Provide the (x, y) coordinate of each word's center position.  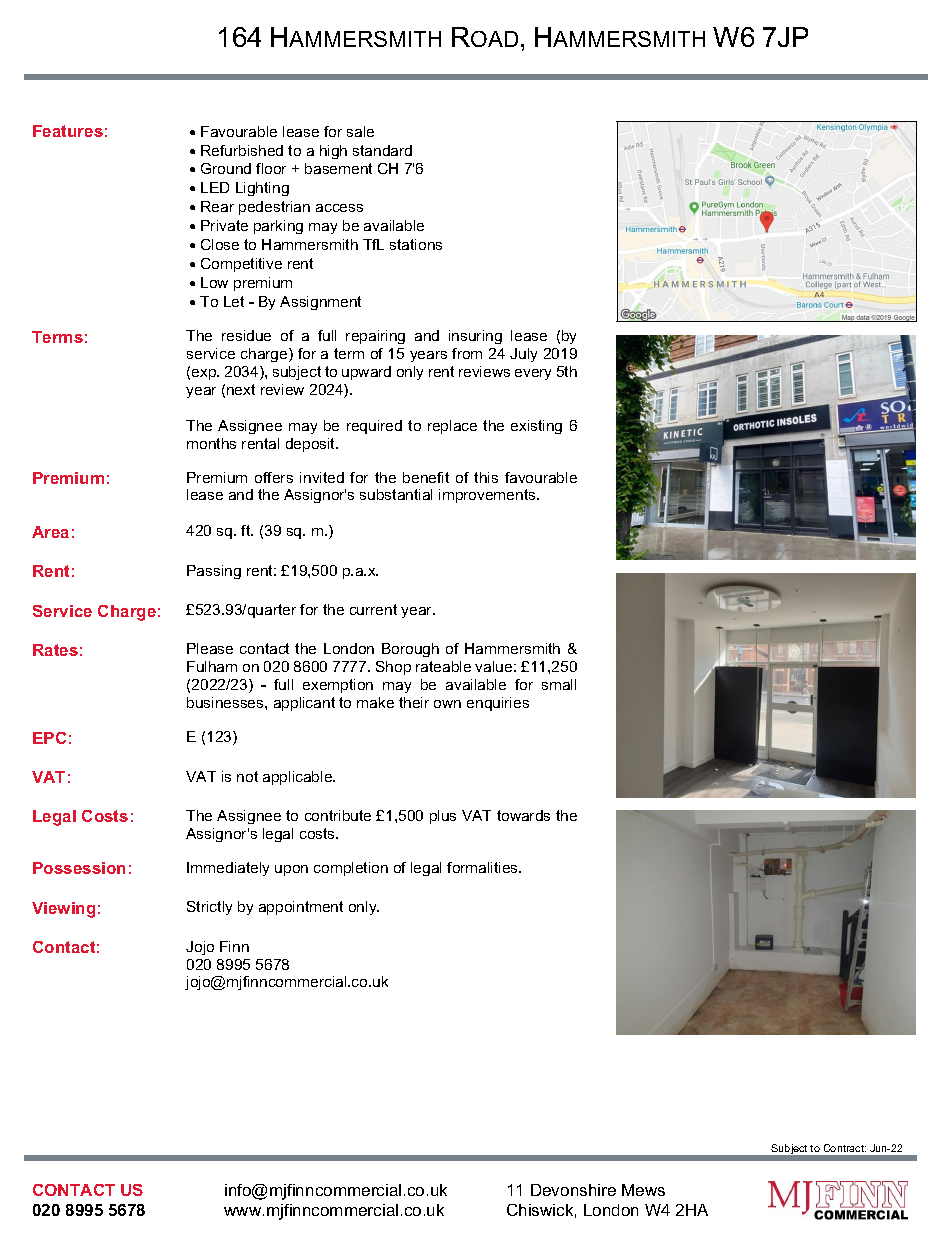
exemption (338, 686)
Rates (55, 650)
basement (338, 168)
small (559, 684)
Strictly (209, 908)
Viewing (63, 910)
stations (416, 244)
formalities (483, 867)
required (374, 427)
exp (205, 374)
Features (68, 131)
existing (536, 427)
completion (351, 869)
